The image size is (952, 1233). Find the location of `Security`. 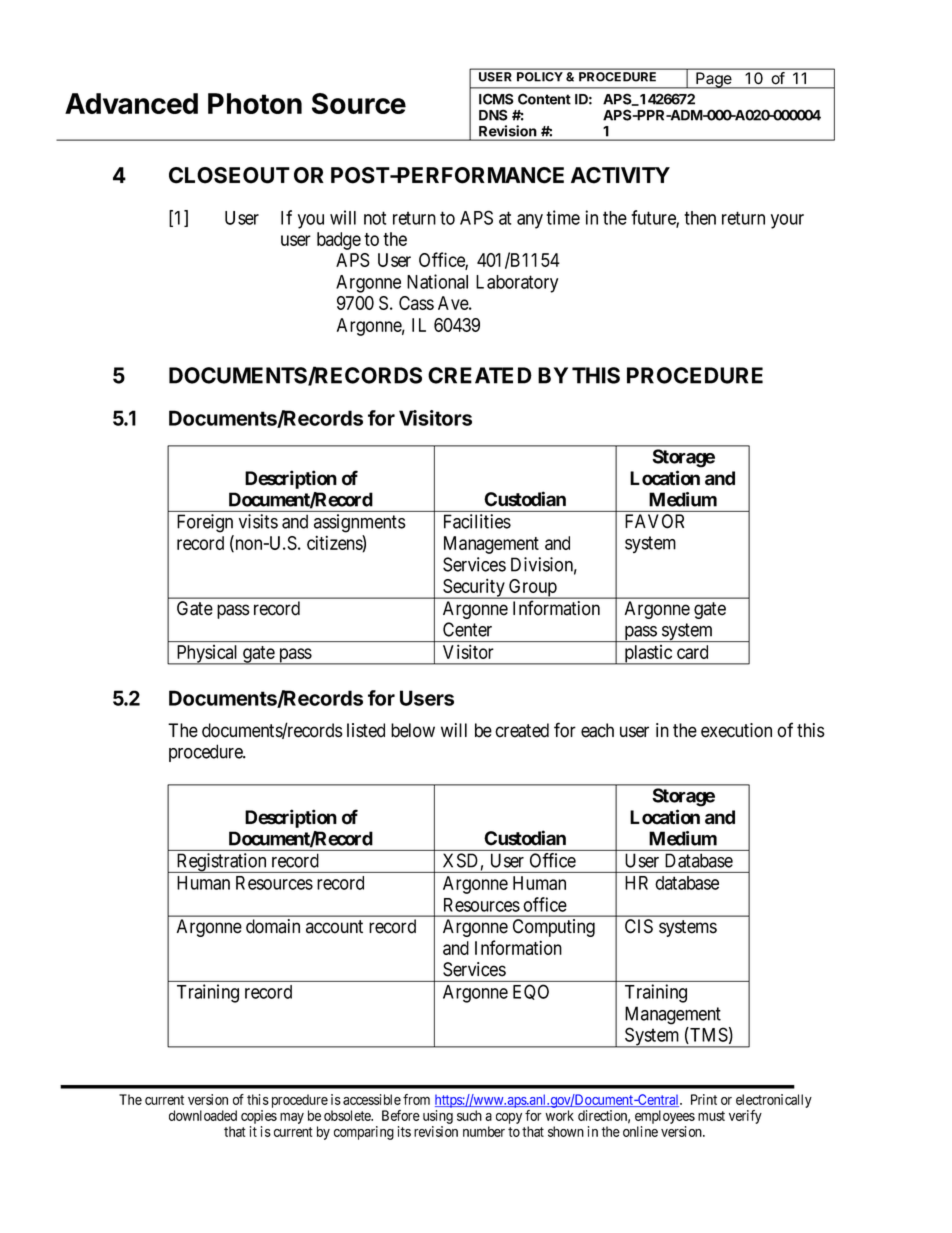

Security is located at coordinates (474, 588).
